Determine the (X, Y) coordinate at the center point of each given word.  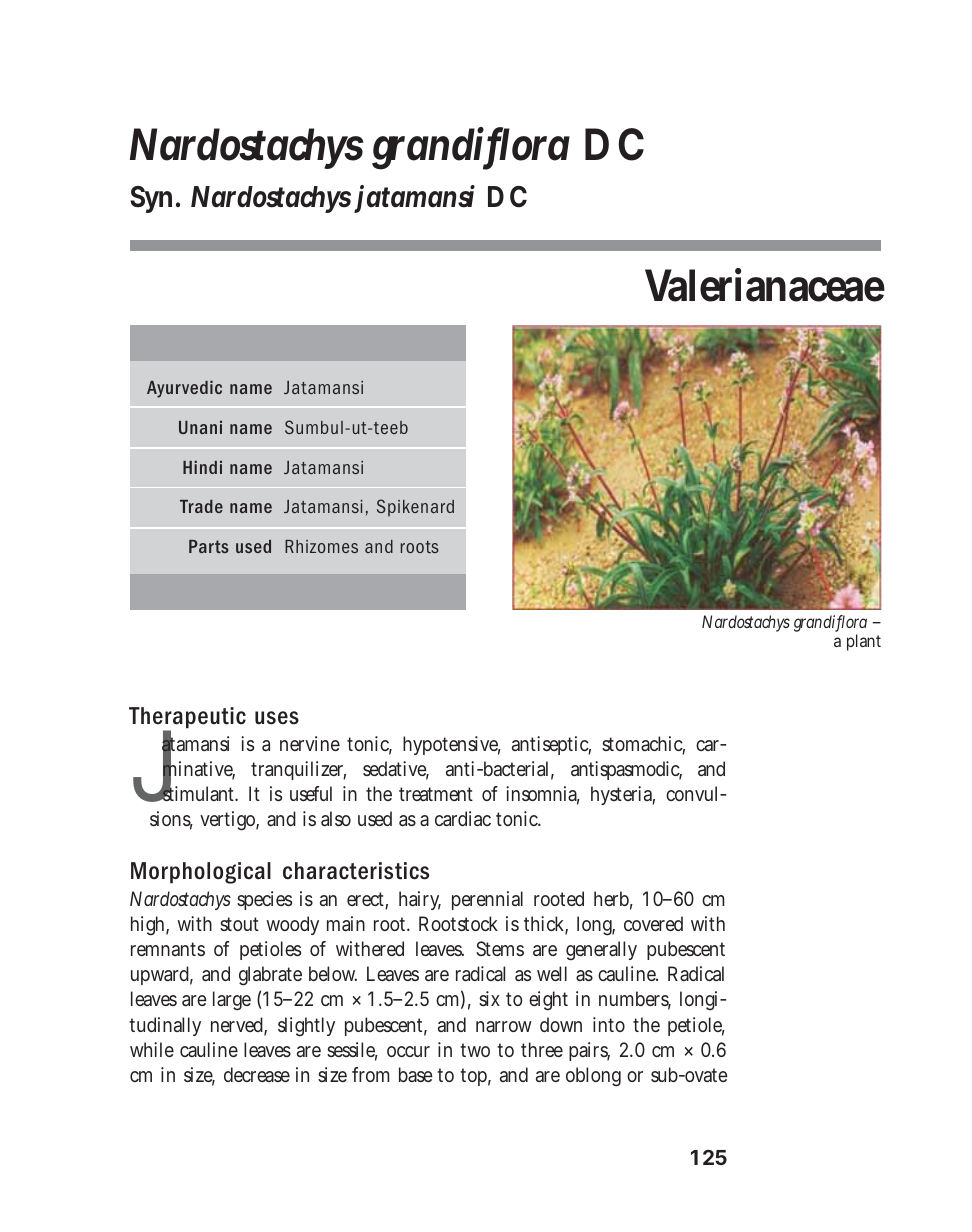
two (475, 1050)
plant (864, 642)
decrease (257, 1074)
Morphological (201, 873)
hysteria (623, 795)
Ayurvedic (184, 389)
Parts (209, 546)
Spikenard (415, 507)
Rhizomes (321, 546)
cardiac (463, 818)
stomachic (643, 745)
